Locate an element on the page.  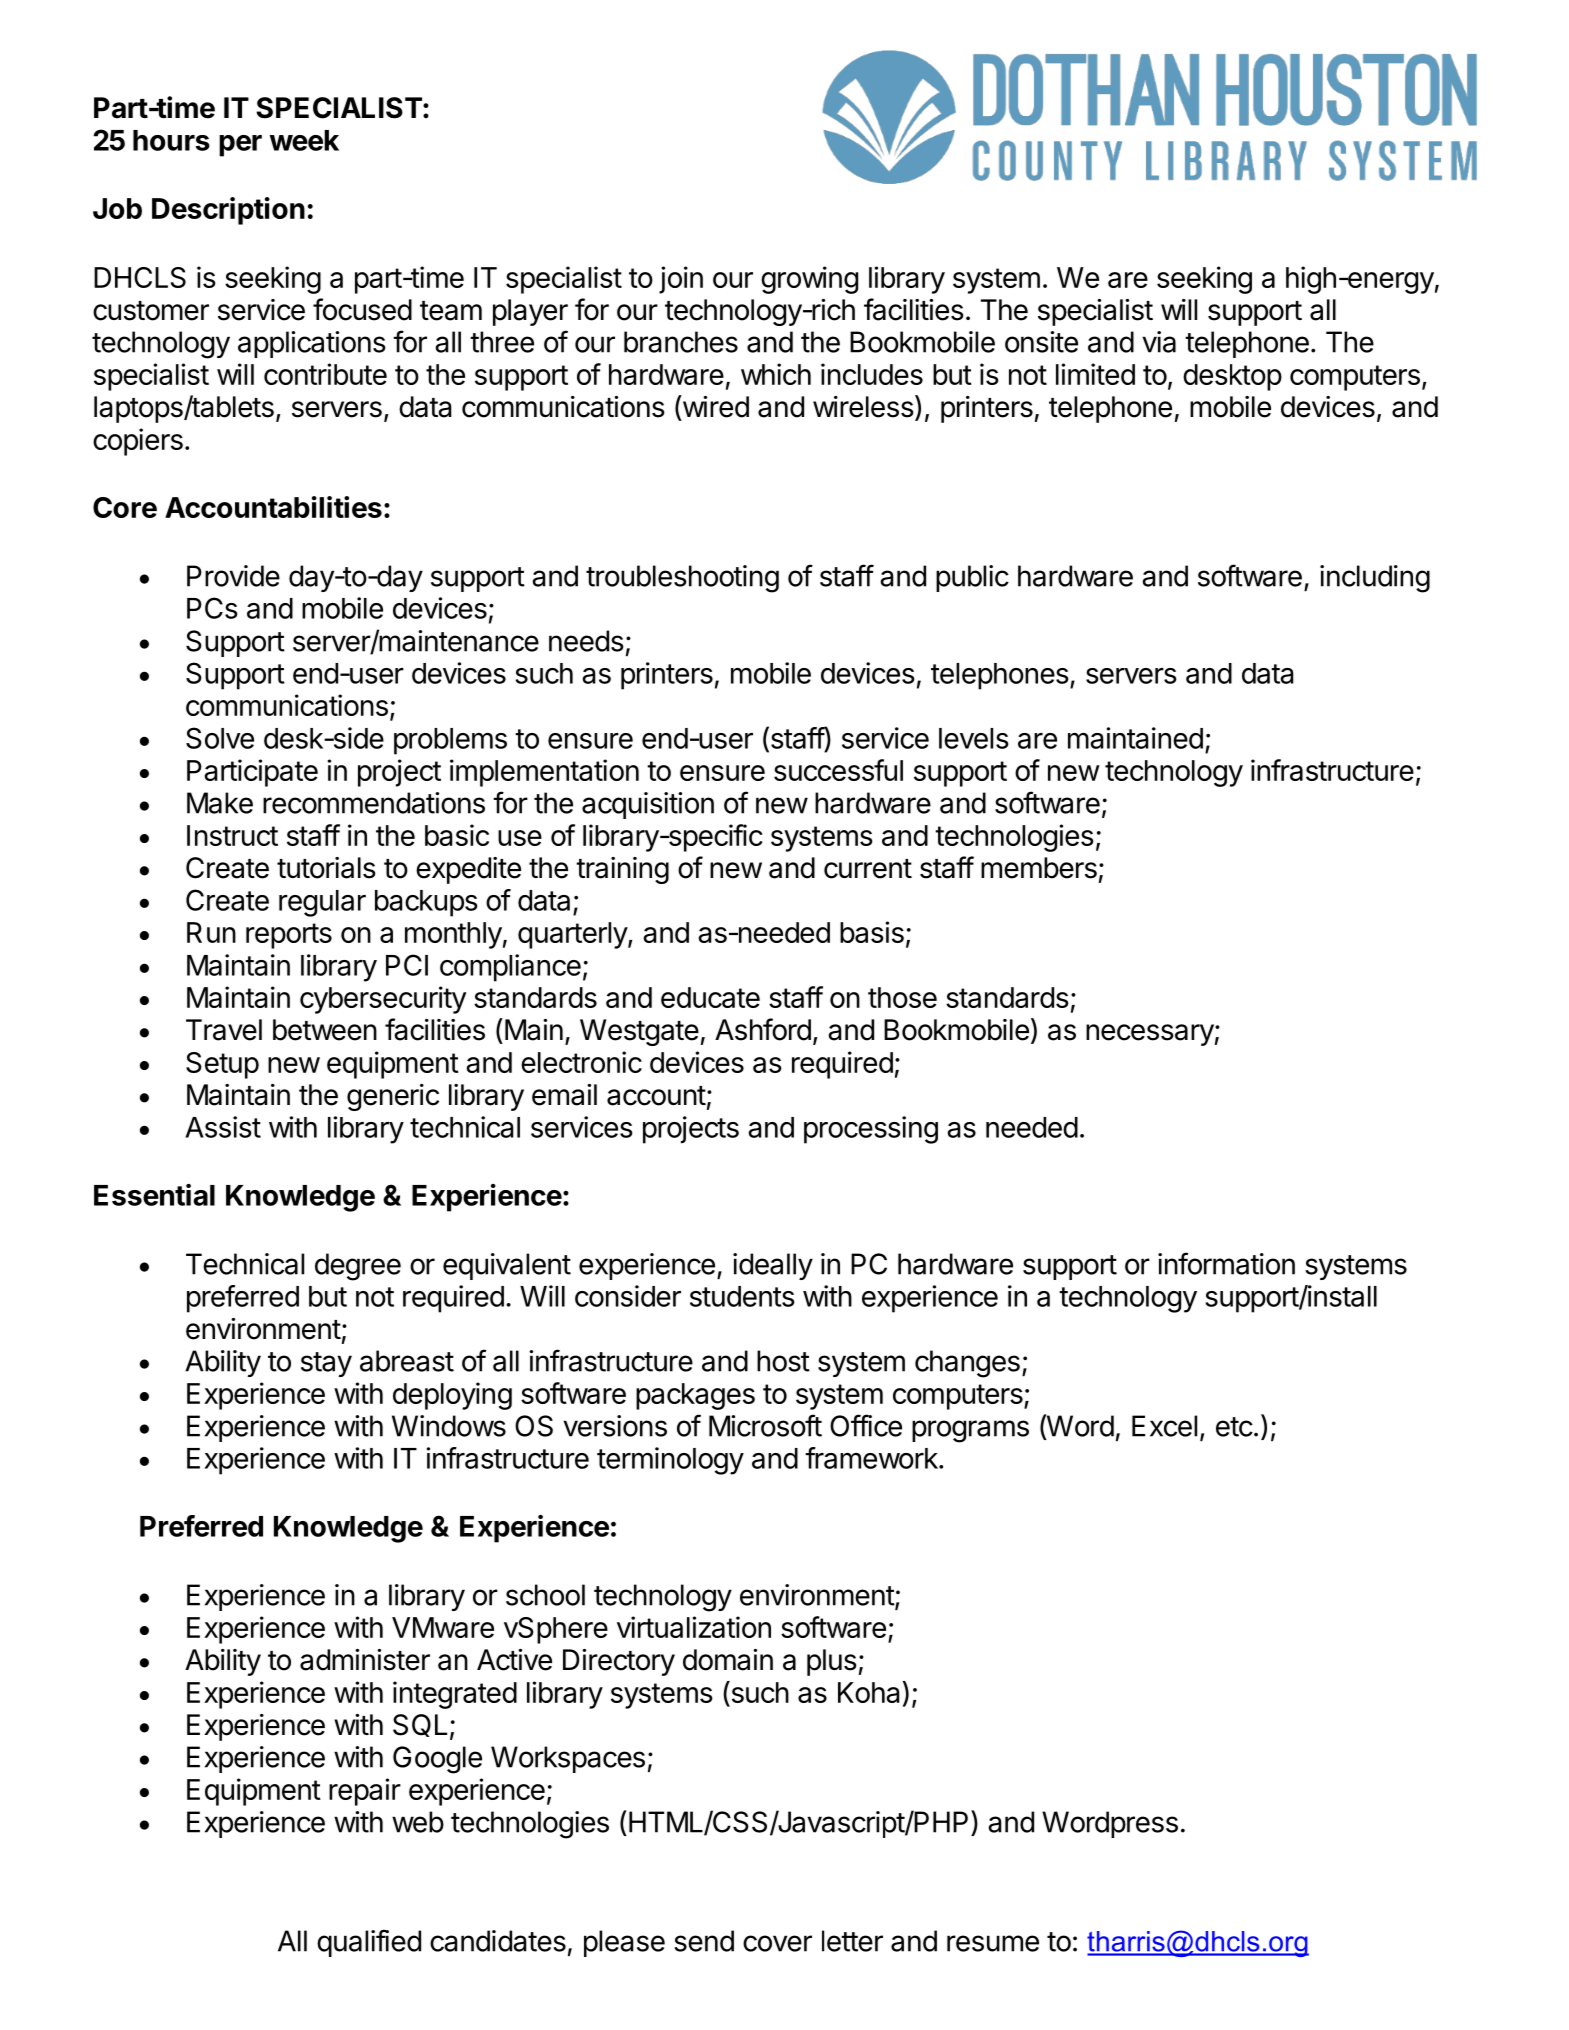
students is located at coordinates (742, 1296).
